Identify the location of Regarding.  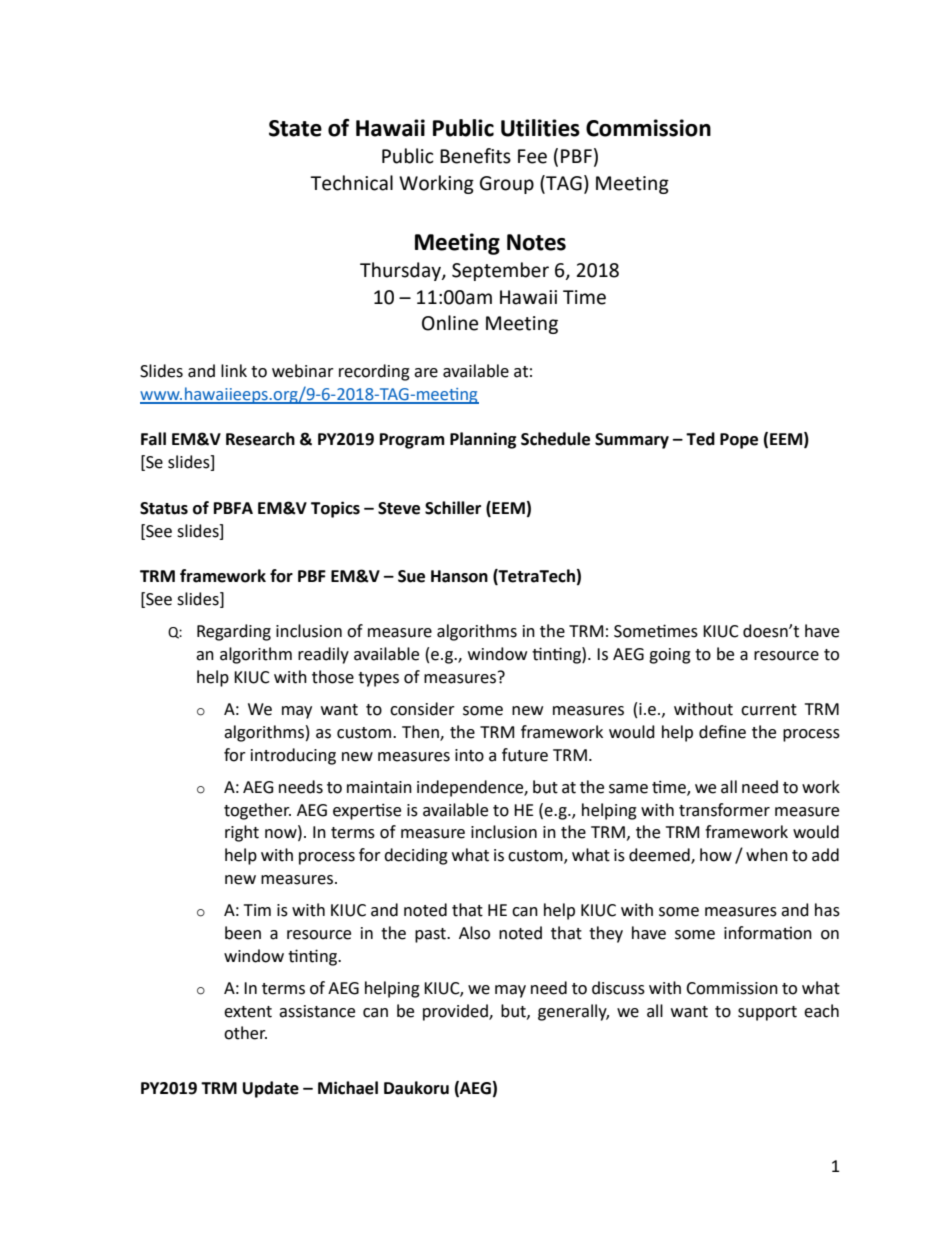
(234, 632).
